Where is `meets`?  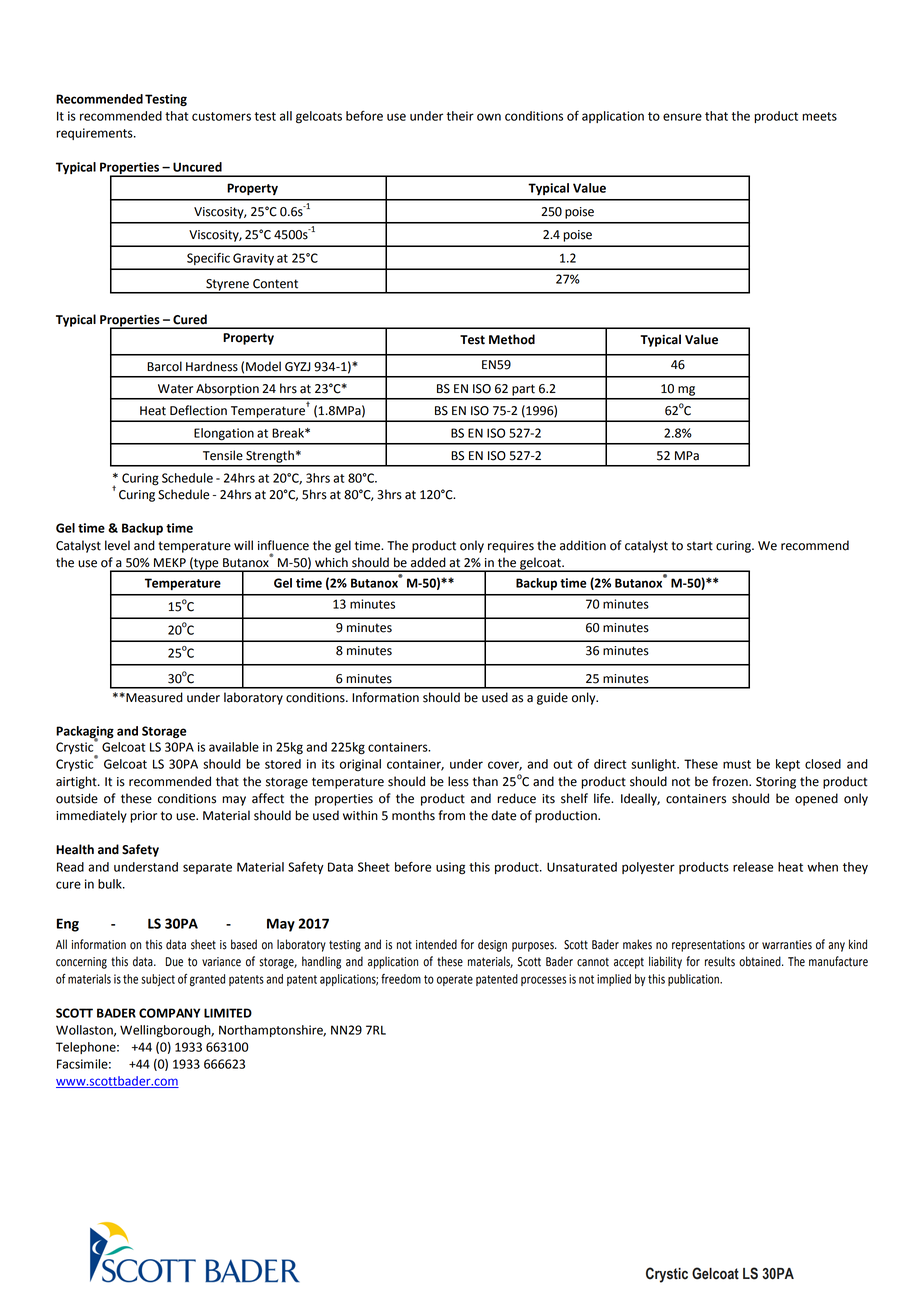
meets is located at coordinates (819, 116).
